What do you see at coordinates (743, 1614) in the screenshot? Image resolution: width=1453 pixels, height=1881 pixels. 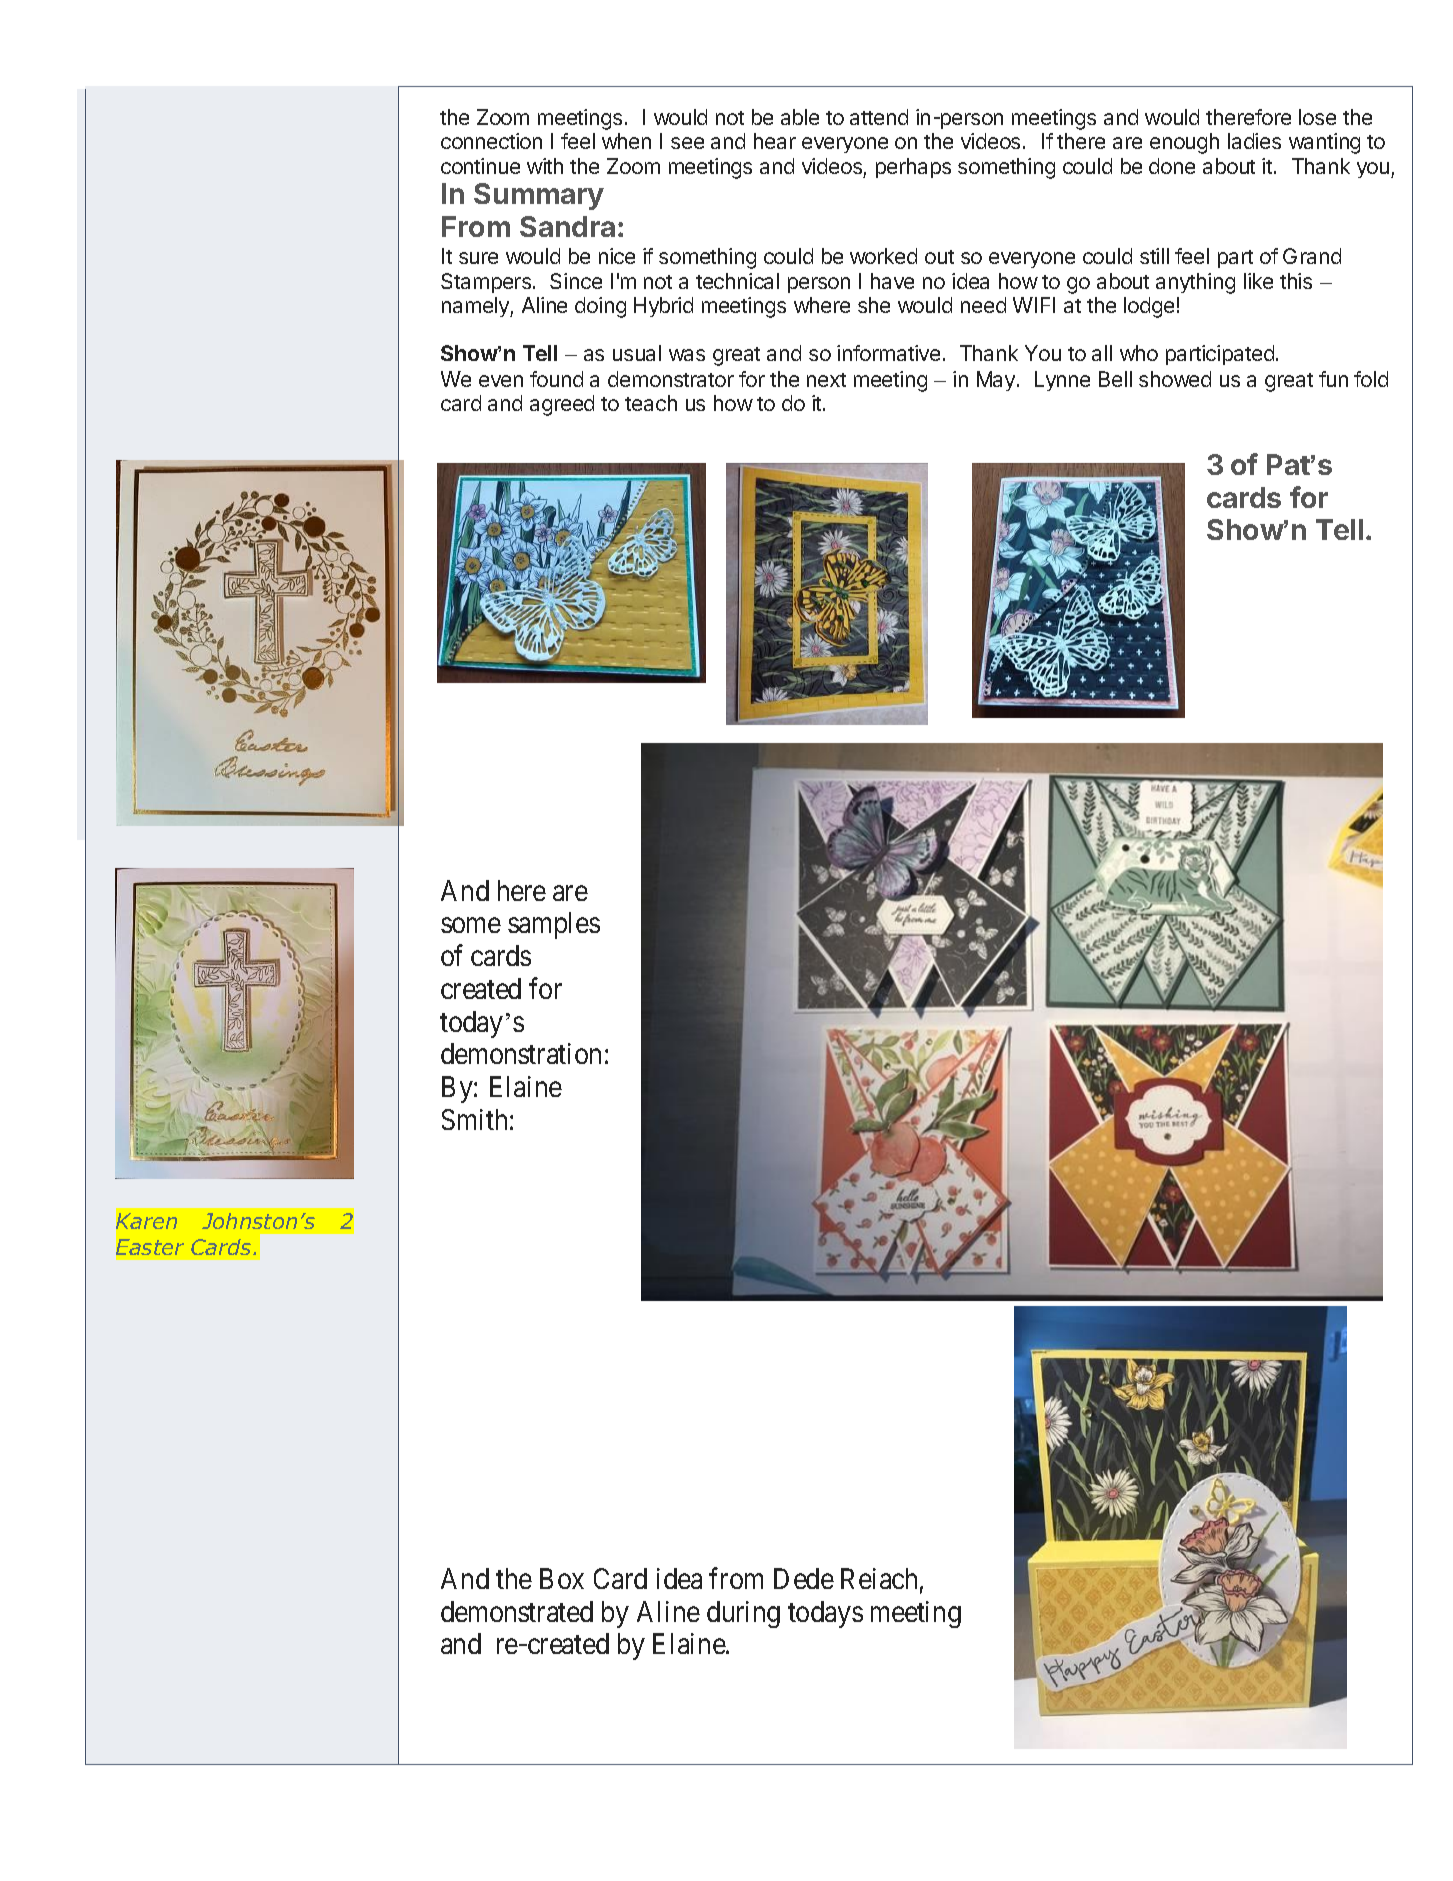 I see `during` at bounding box center [743, 1614].
